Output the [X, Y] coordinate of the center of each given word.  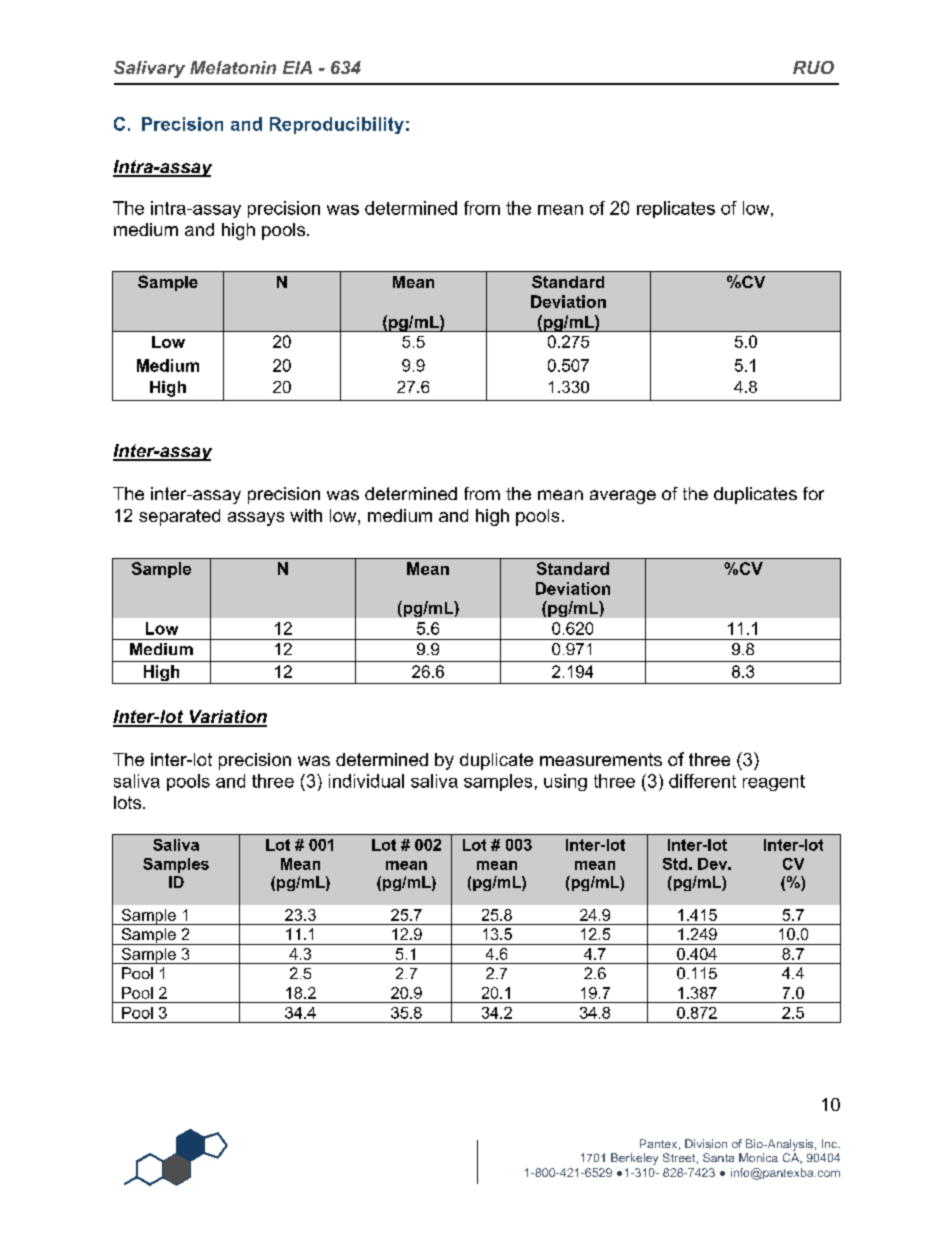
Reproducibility [337, 125]
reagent [774, 783]
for [813, 493]
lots [129, 802]
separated [179, 517]
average [623, 497]
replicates [676, 209]
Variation [227, 718]
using [565, 782]
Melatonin [233, 67]
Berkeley [634, 1159]
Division [706, 1143]
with [306, 515]
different [702, 781]
